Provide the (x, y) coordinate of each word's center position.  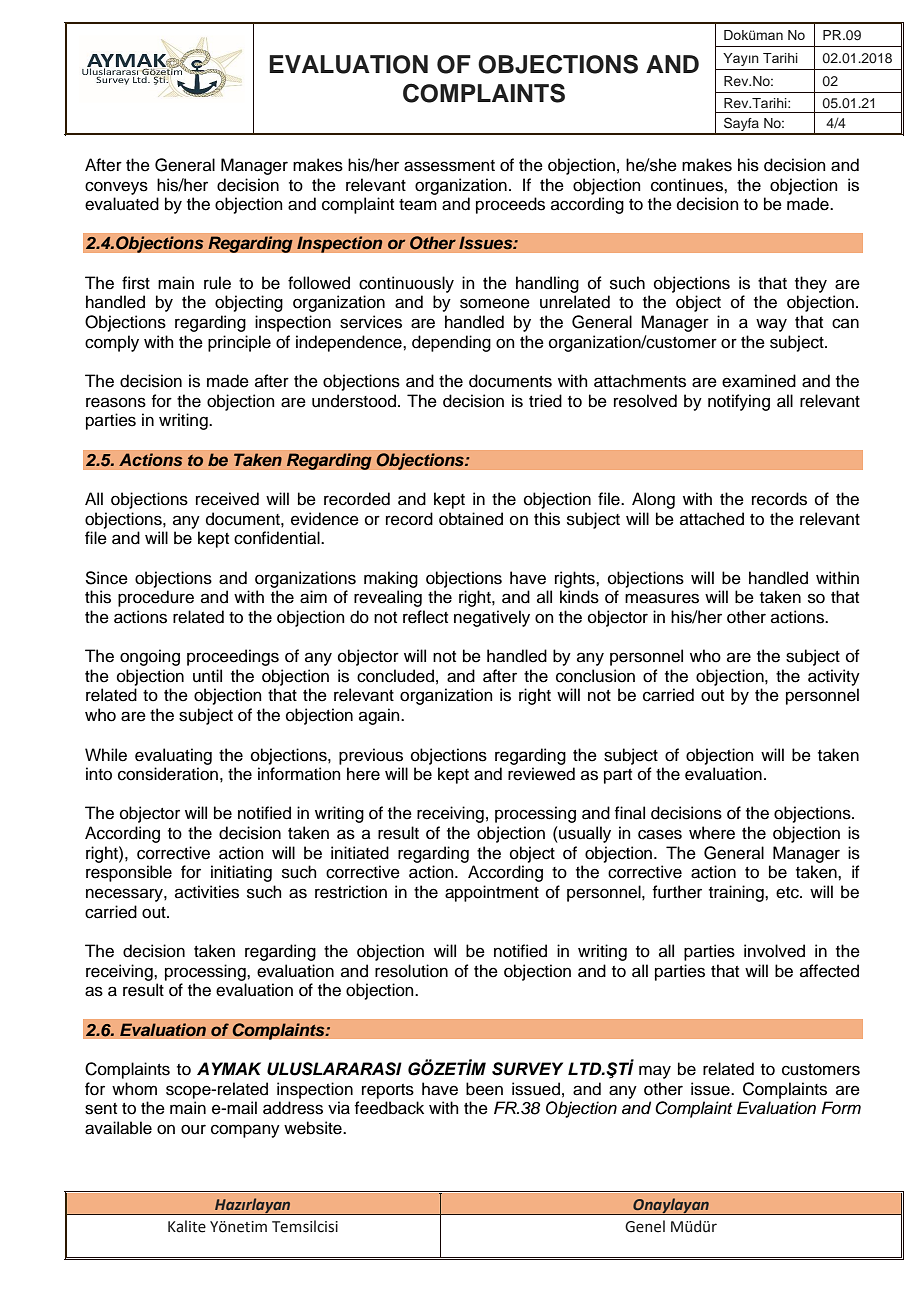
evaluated (122, 204)
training (737, 893)
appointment (492, 893)
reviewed (541, 774)
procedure (156, 598)
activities (207, 892)
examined (759, 381)
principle (239, 343)
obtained (471, 519)
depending (451, 343)
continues (688, 185)
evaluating (173, 756)
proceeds (510, 205)
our (193, 1129)
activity (834, 677)
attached (712, 519)
